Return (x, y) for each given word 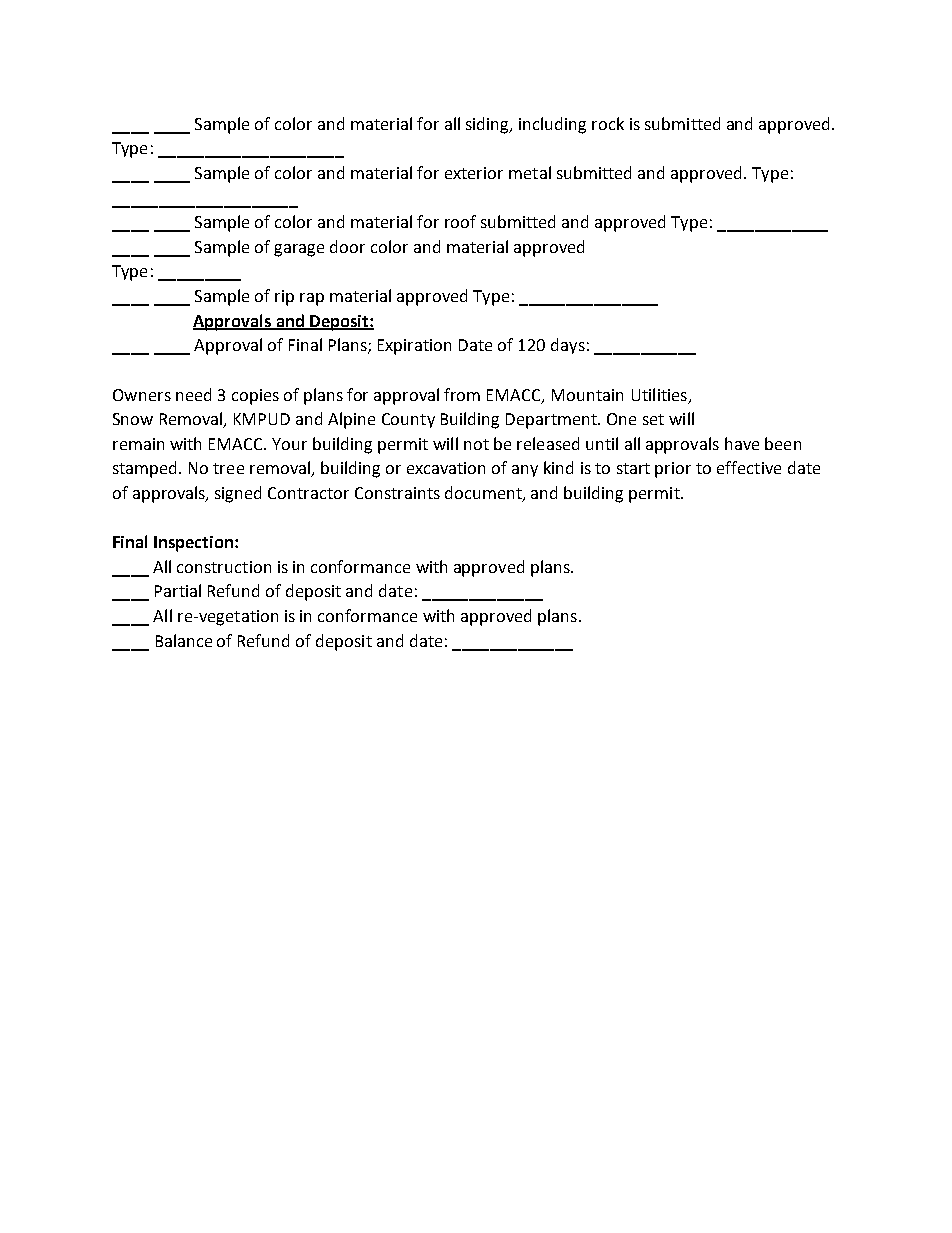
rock (608, 123)
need (193, 394)
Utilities (659, 394)
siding (489, 125)
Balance (184, 640)
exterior (474, 173)
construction (224, 567)
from (462, 394)
